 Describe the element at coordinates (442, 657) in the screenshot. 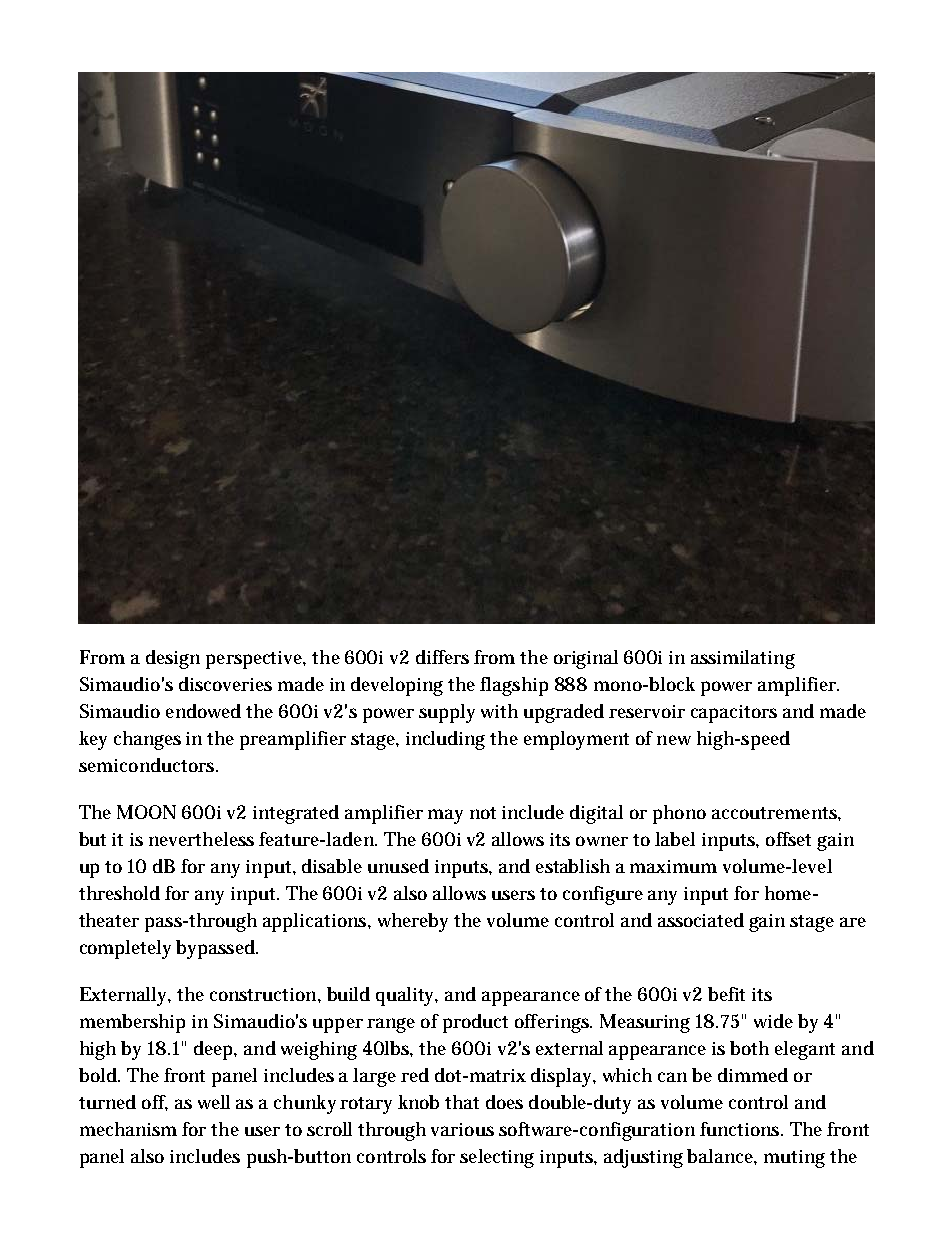

I see `differs` at that location.
